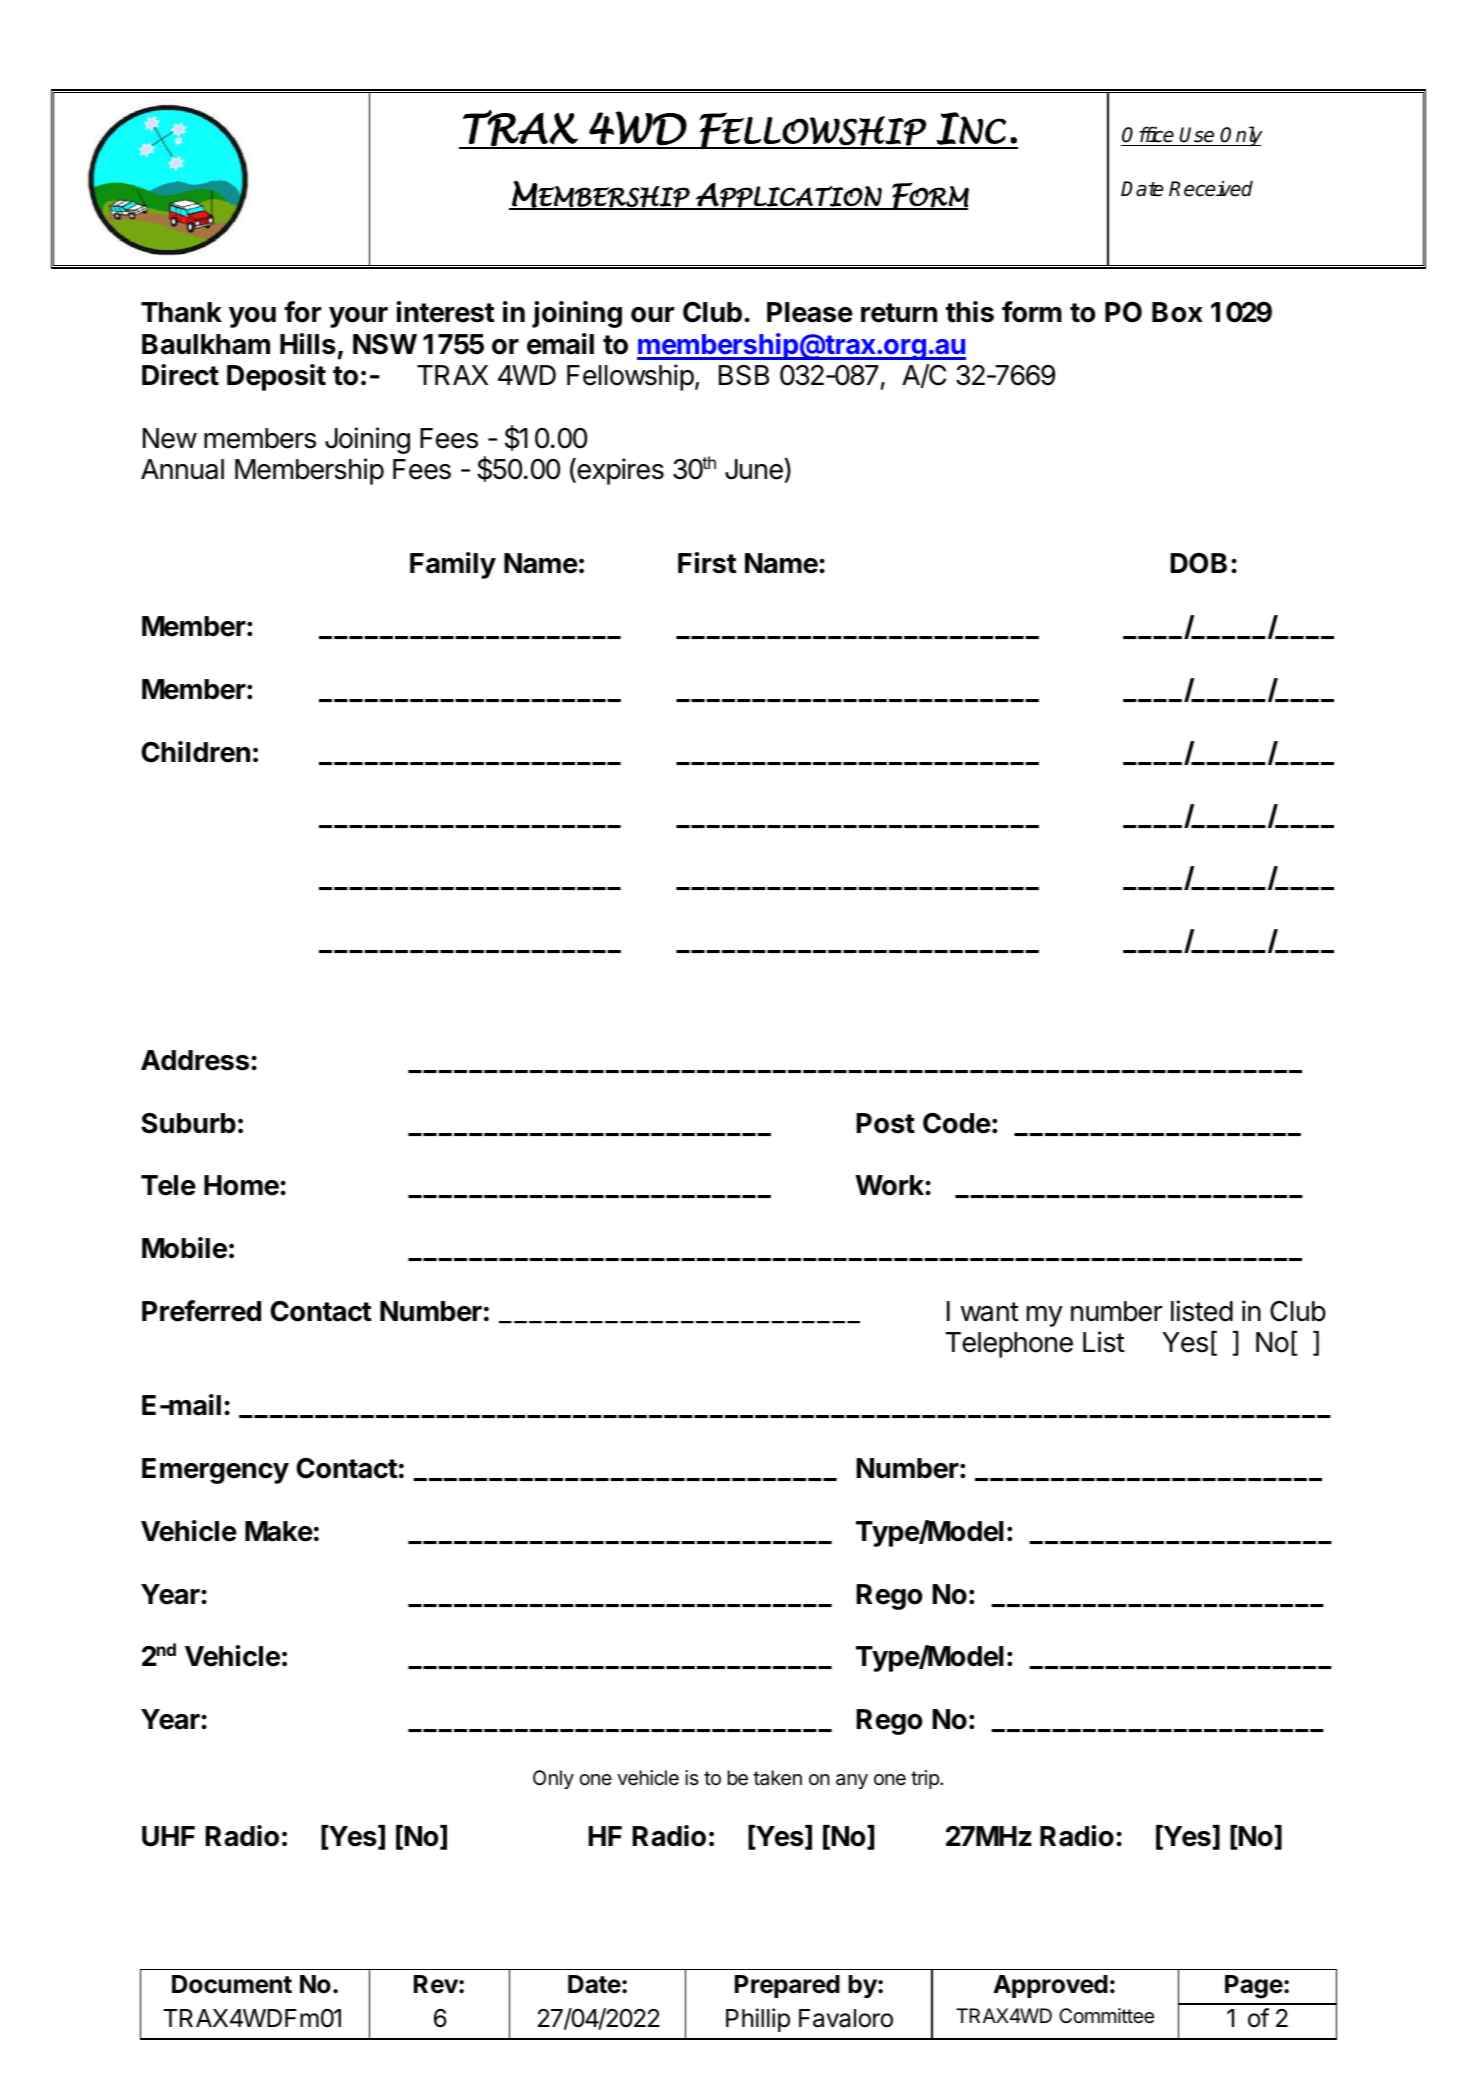 Image resolution: width=1477 pixels, height=2089 pixels. I want to click on Please, so click(810, 312).
